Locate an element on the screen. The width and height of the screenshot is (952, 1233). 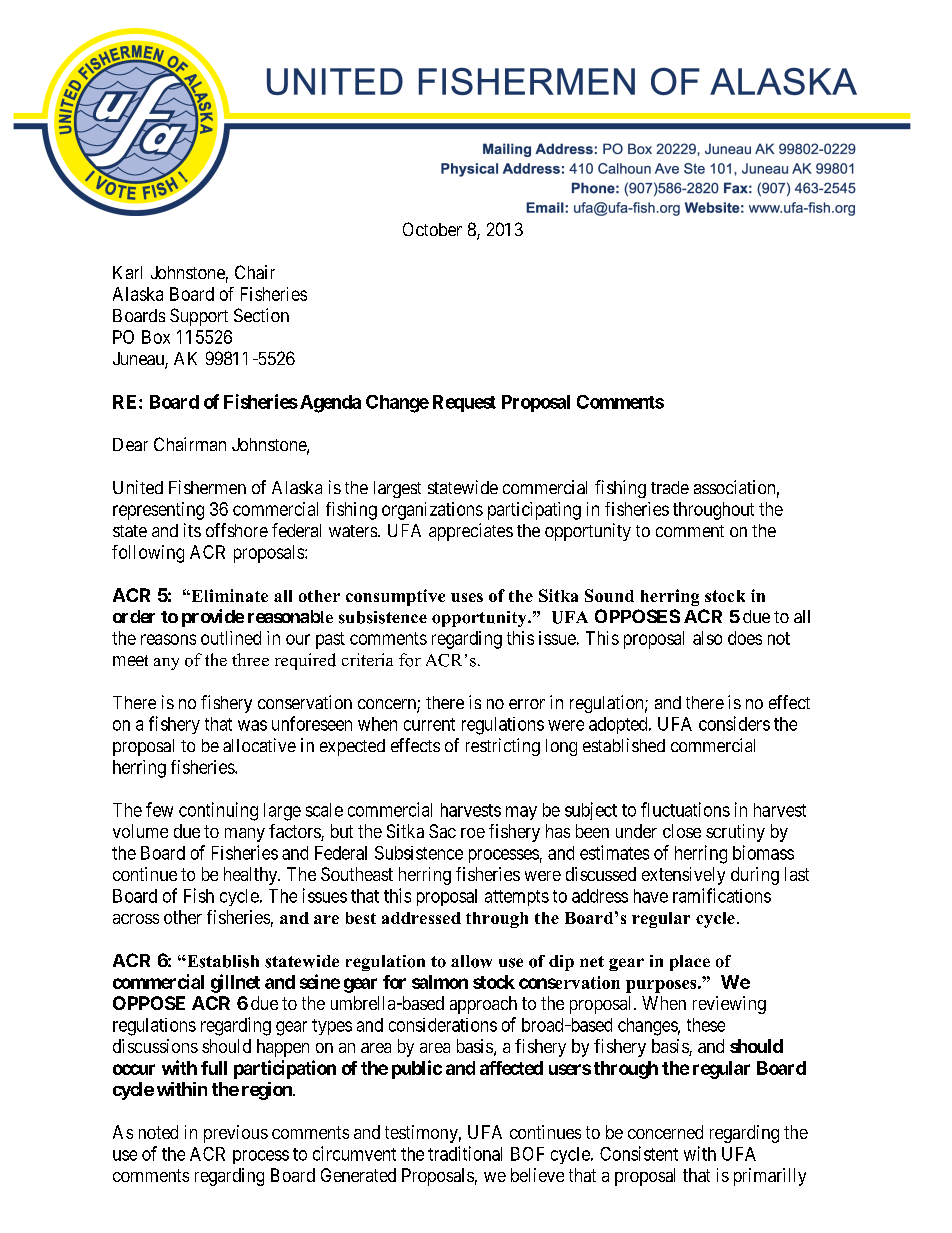
previous is located at coordinates (236, 1134).
